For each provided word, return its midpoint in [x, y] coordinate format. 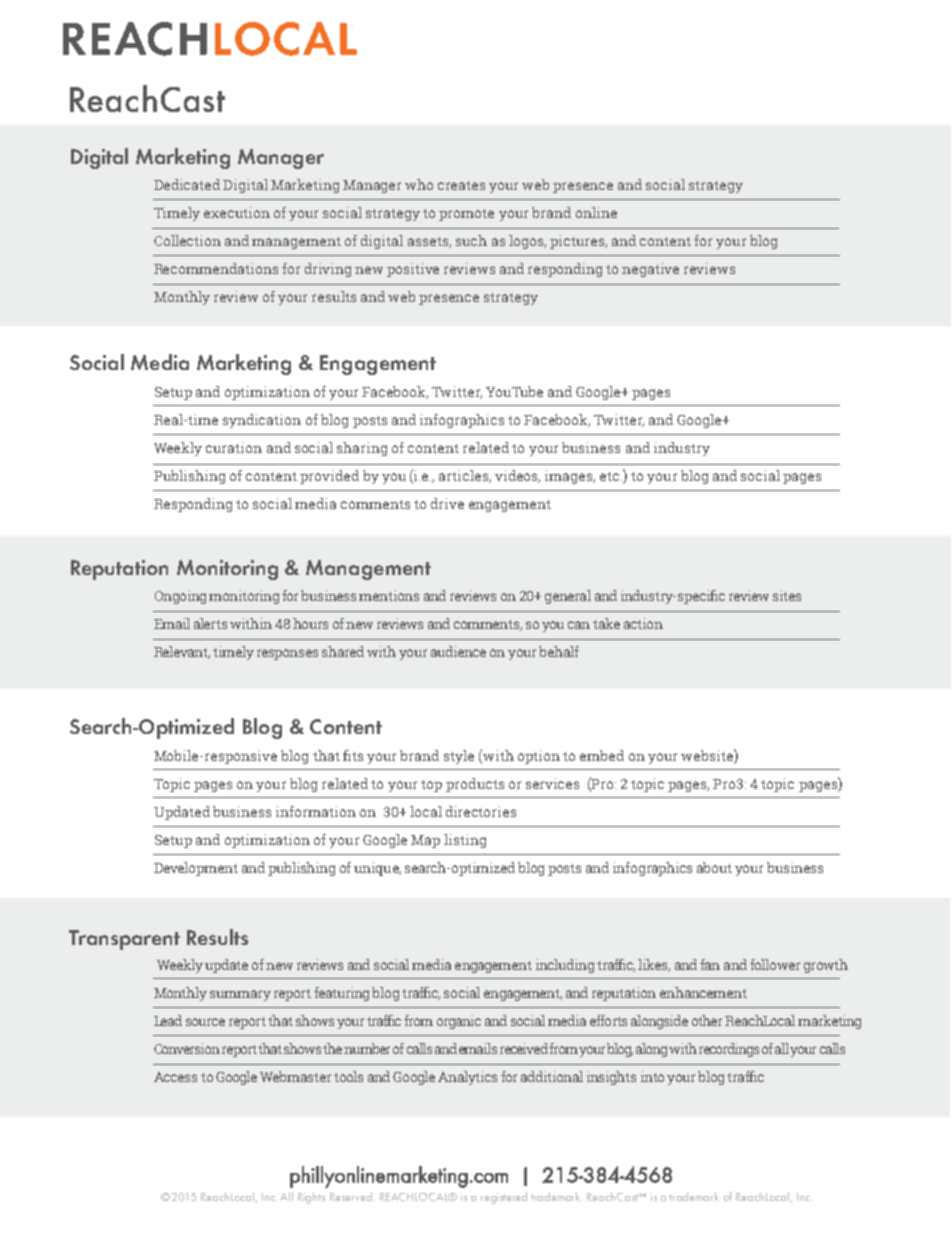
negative [650, 270]
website [708, 755]
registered [504, 1198]
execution [237, 212]
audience [458, 651]
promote [466, 215]
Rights [311, 1198]
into [652, 1076]
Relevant [182, 652]
